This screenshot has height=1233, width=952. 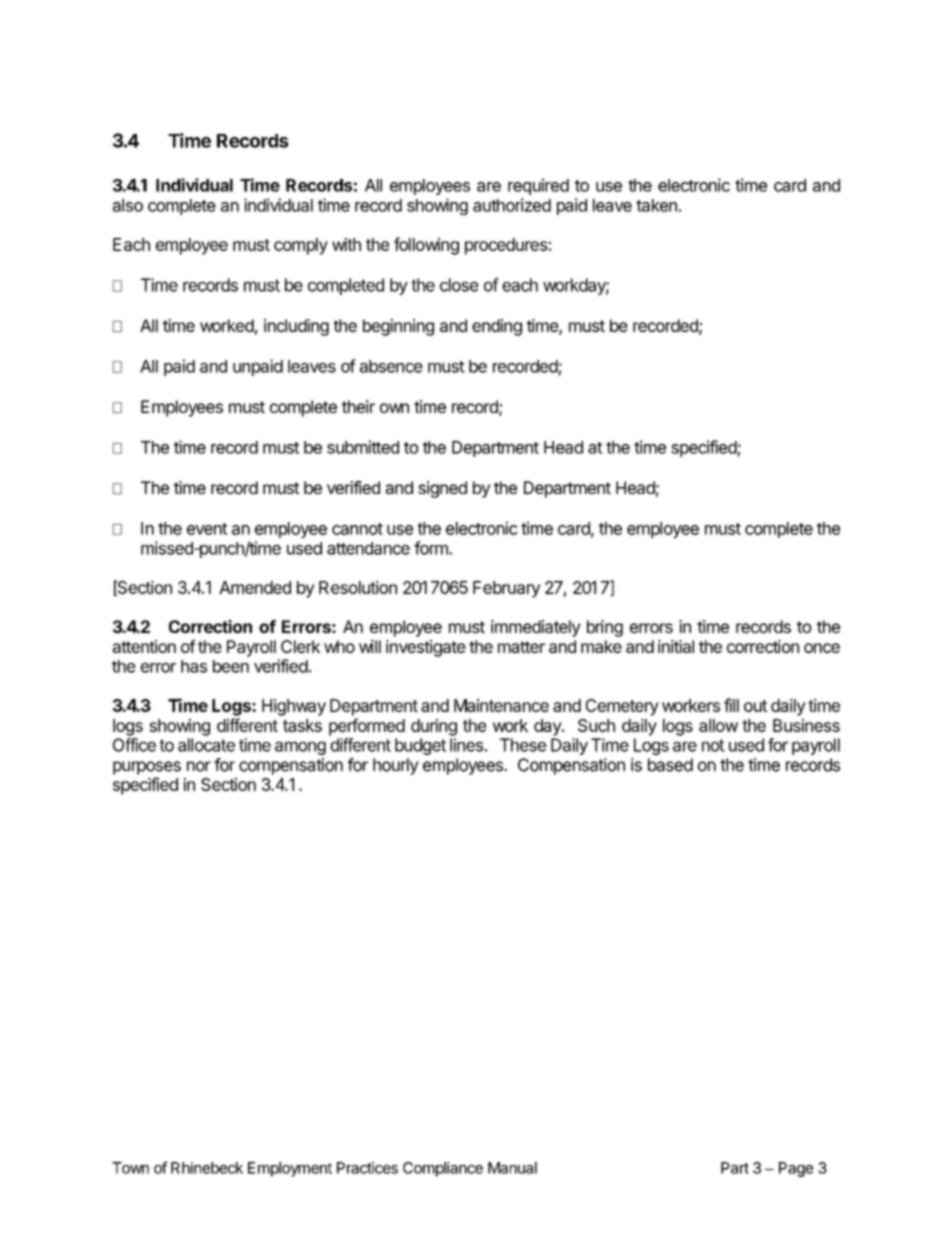 I want to click on authorized, so click(x=512, y=205).
